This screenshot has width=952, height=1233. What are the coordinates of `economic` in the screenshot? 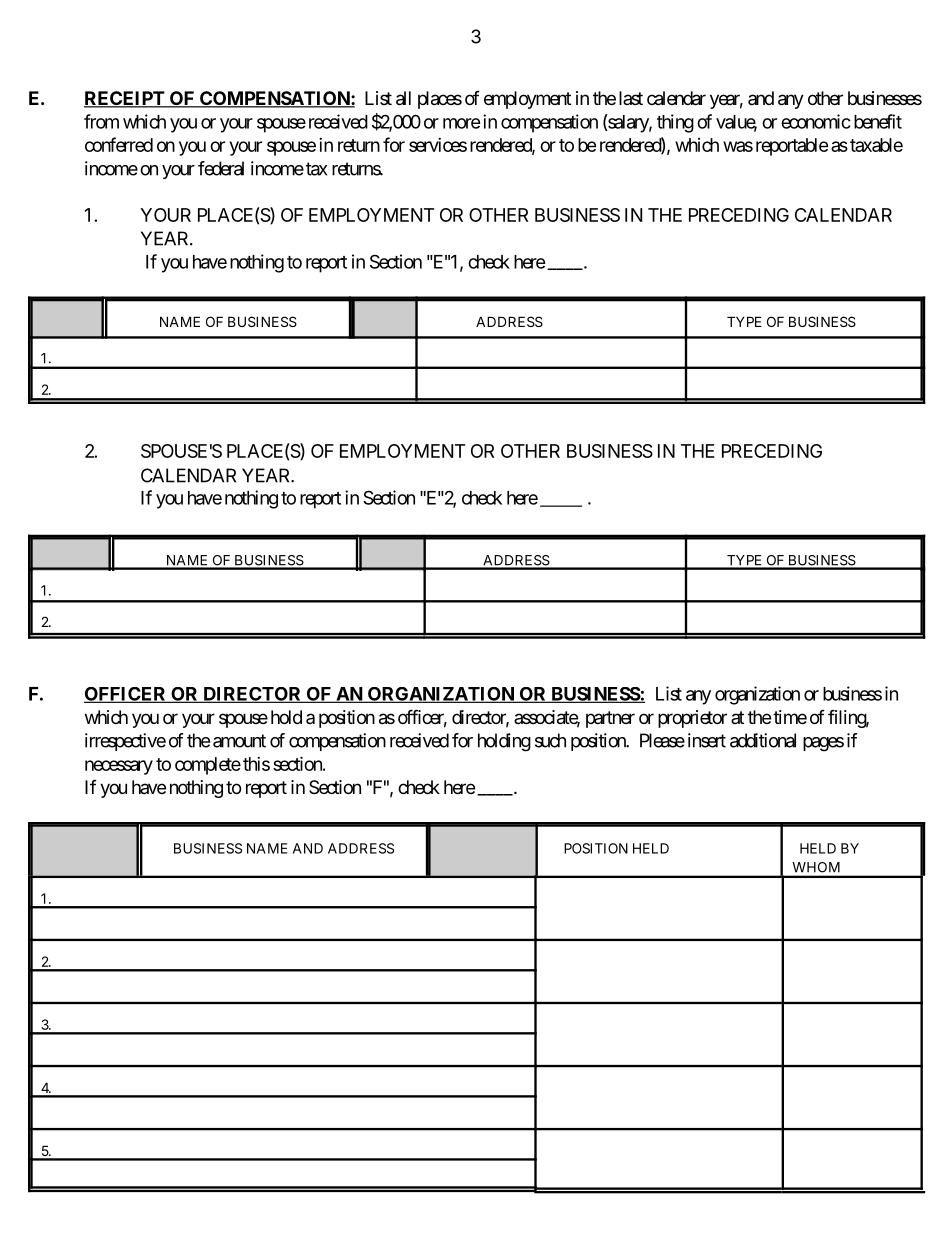 It's located at (816, 121).
